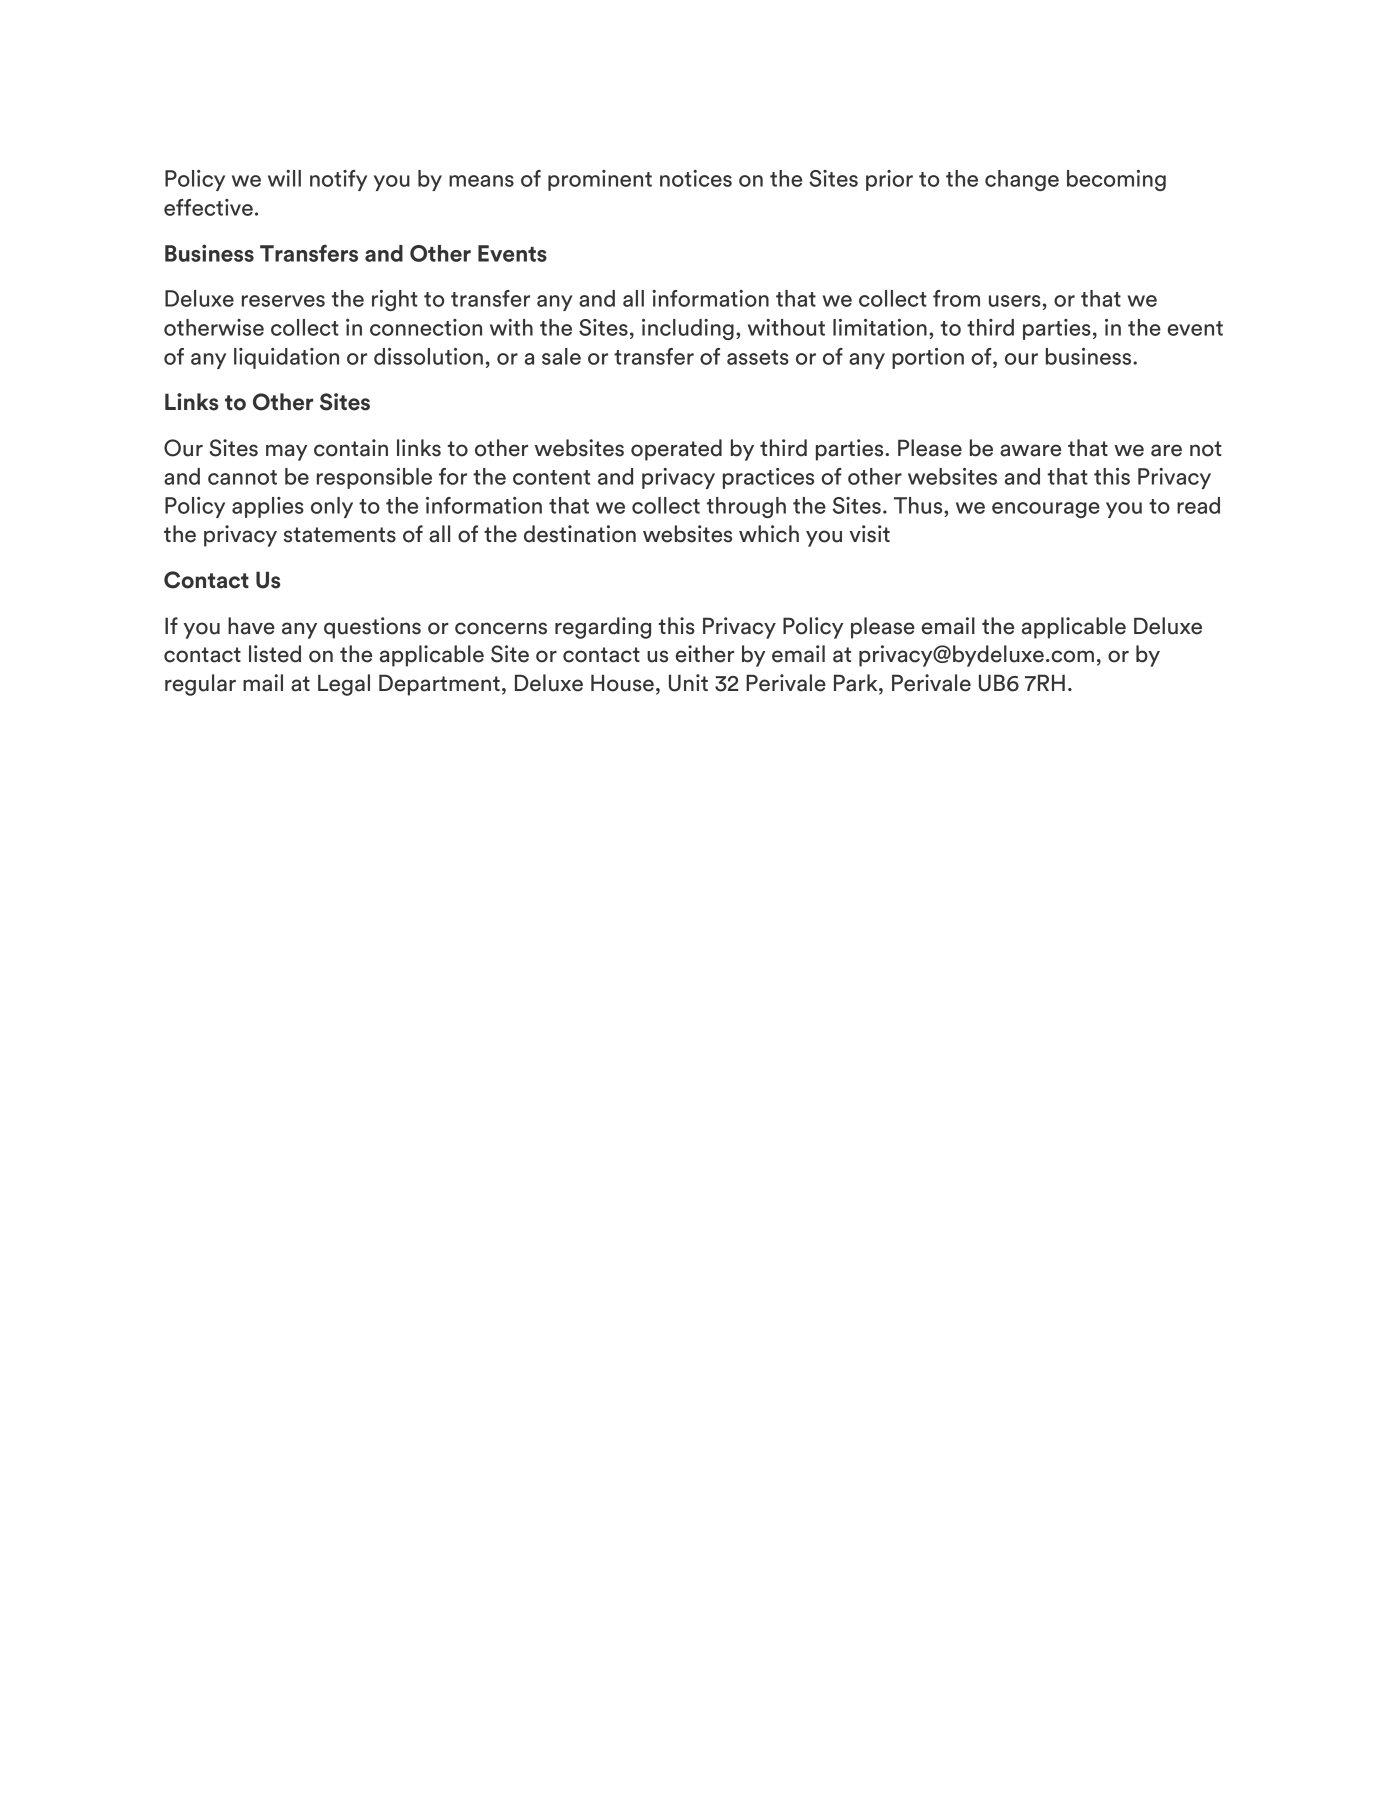 This screenshot has height=1800, width=1391. What do you see at coordinates (688, 683) in the screenshot?
I see `Unit` at bounding box center [688, 683].
